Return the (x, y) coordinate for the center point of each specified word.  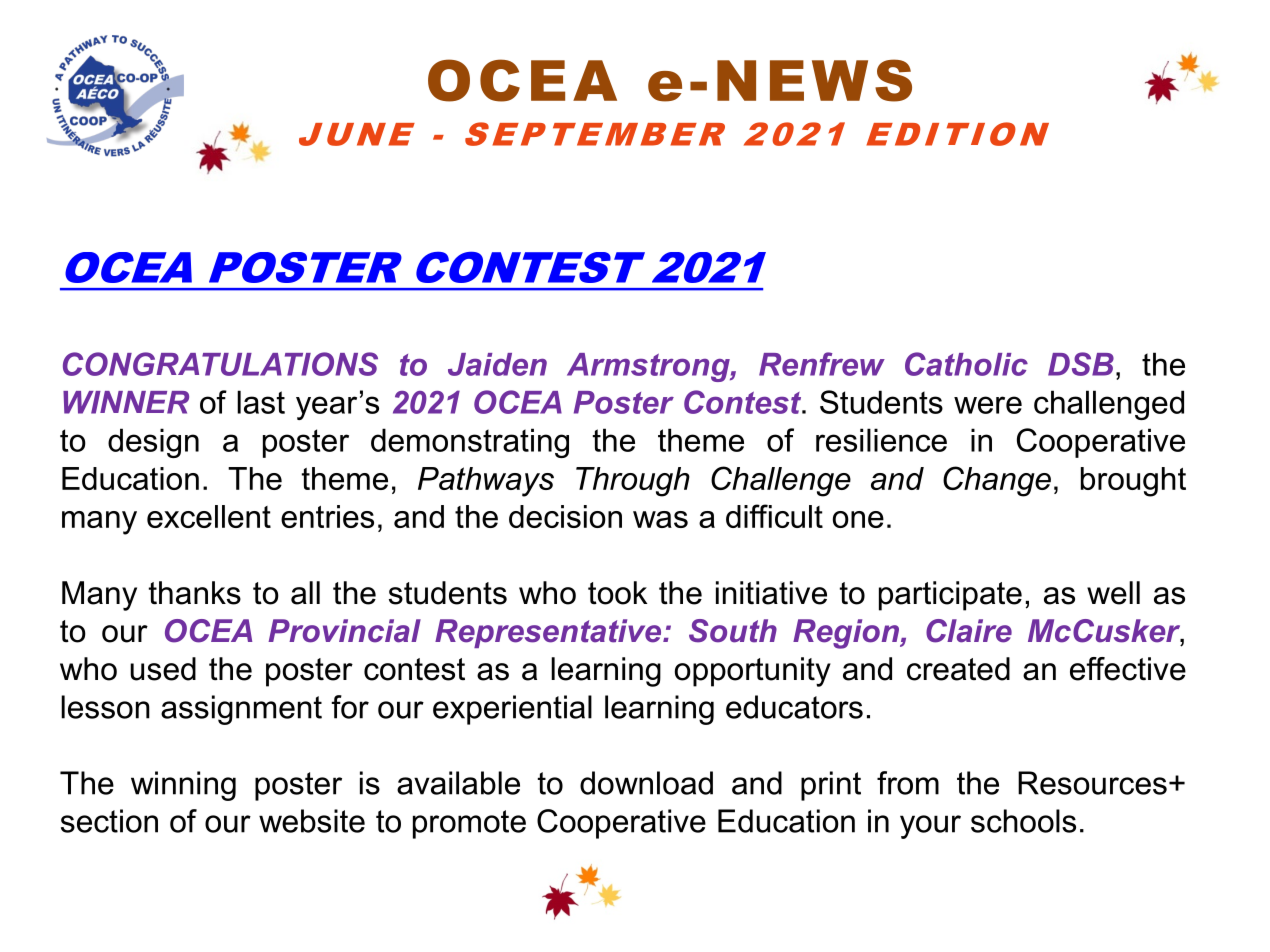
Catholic (966, 364)
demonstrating (470, 443)
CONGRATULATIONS (220, 364)
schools (1023, 821)
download (646, 783)
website (312, 821)
